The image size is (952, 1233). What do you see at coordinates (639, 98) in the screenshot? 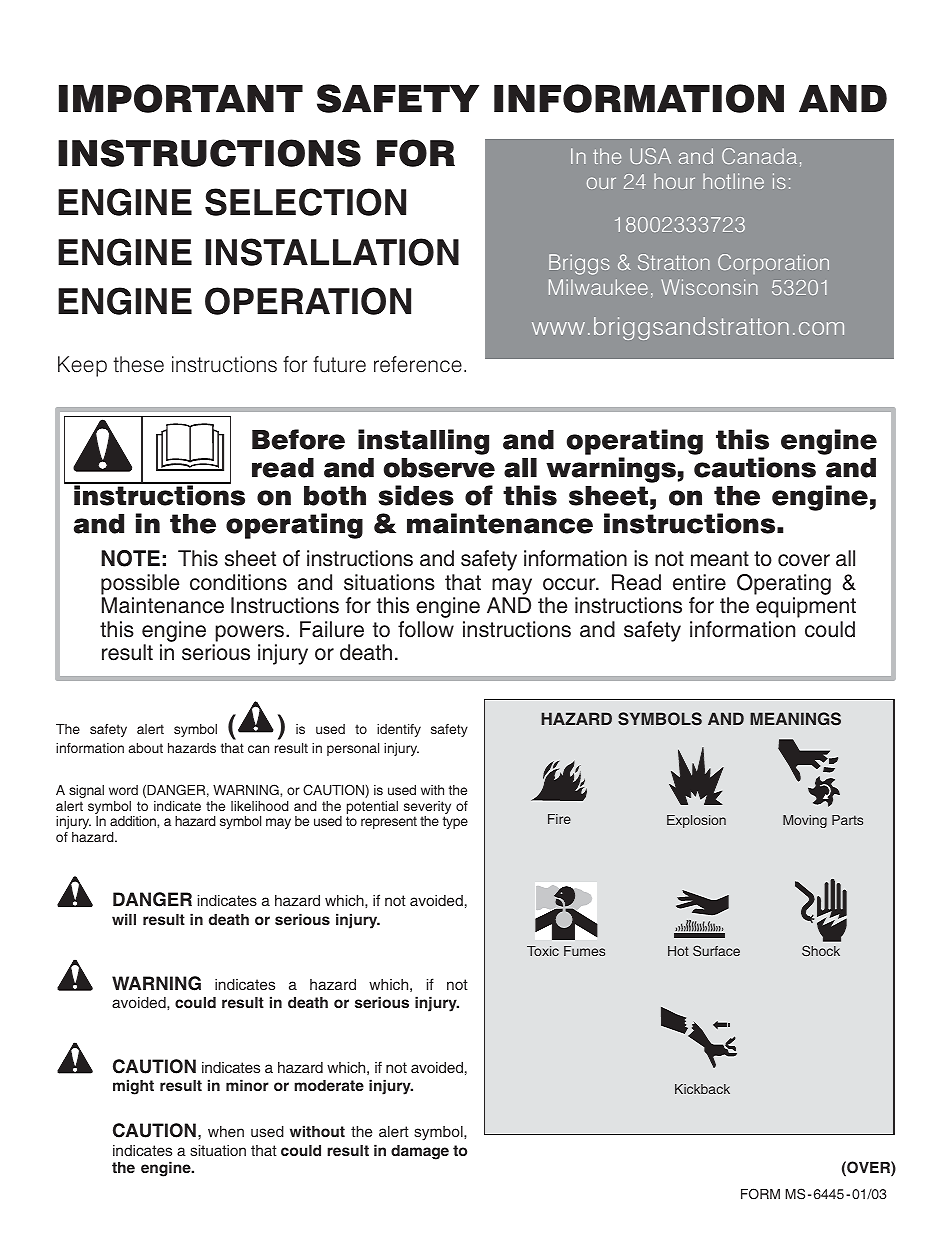
I see `INFORMATION` at bounding box center [639, 98].
